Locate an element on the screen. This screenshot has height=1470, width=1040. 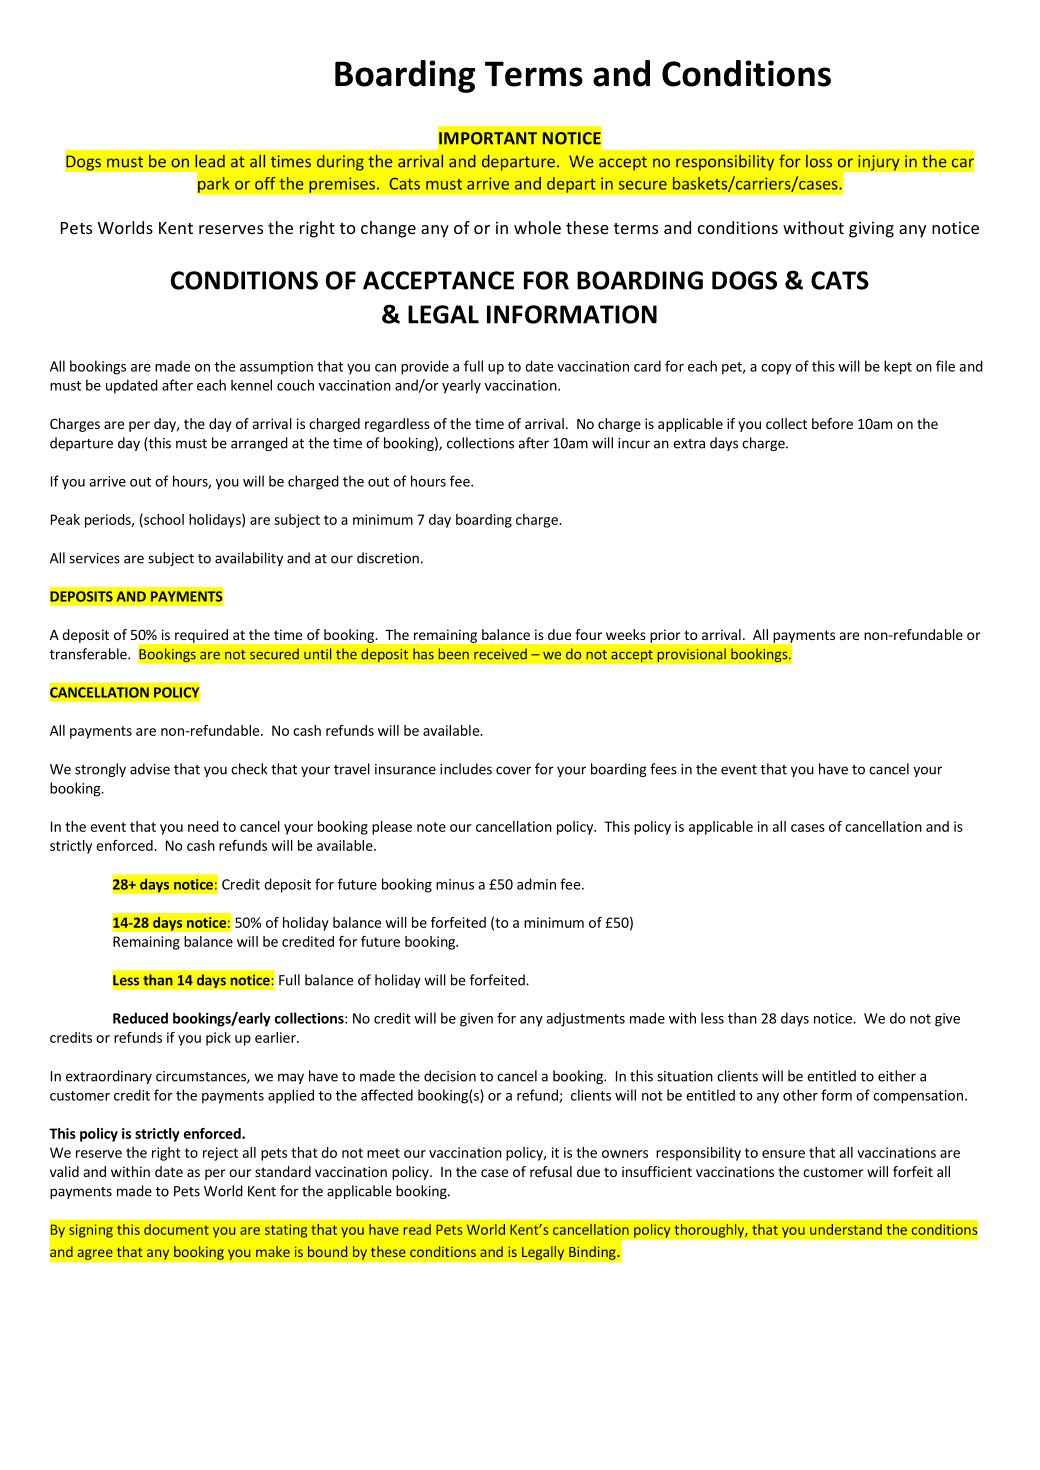
need is located at coordinates (203, 826).
